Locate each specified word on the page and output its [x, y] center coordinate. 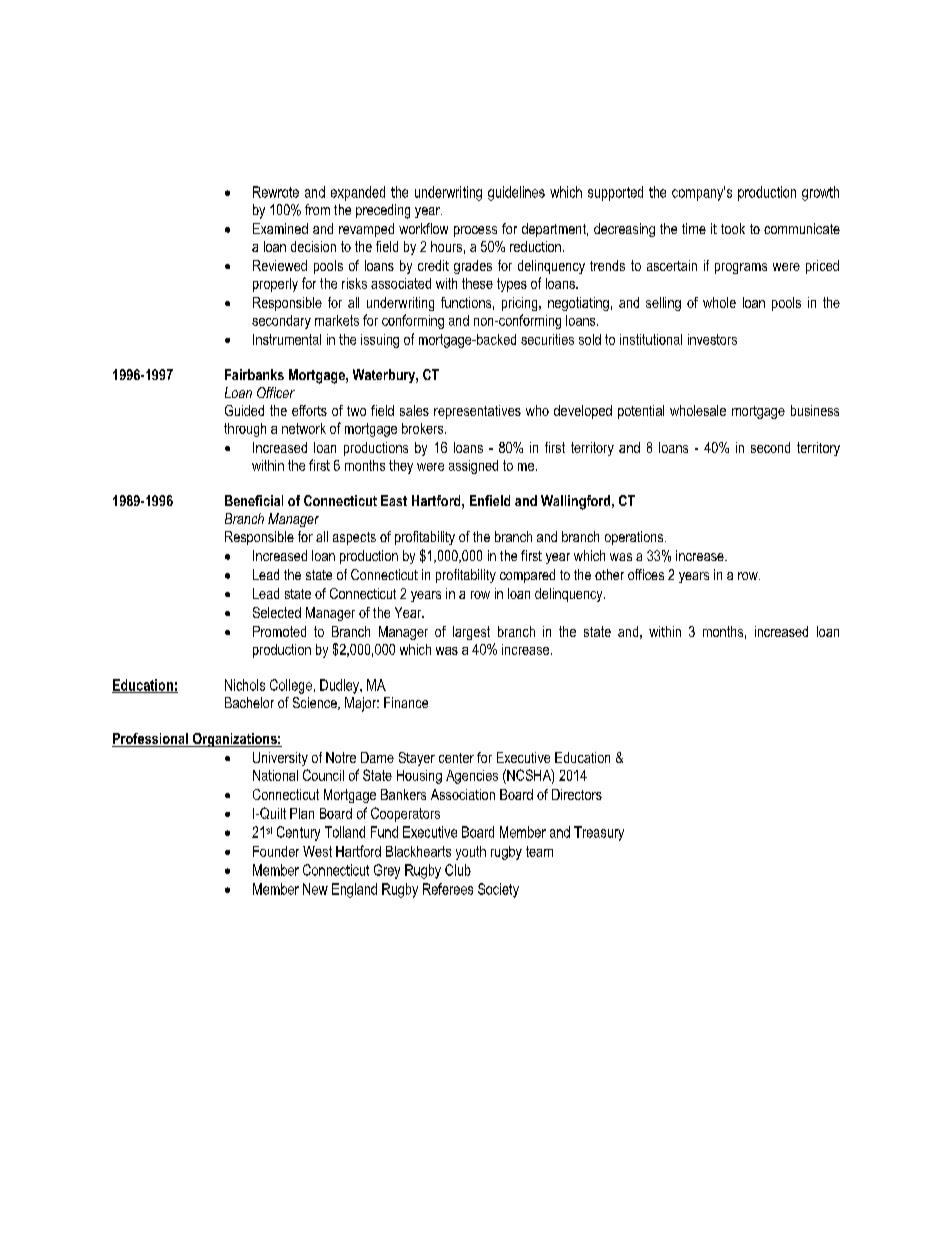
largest [471, 633]
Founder [276, 851]
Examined [280, 228]
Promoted [279, 631]
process [475, 231]
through [245, 430]
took [733, 228]
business [815, 410]
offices [646, 574]
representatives [477, 412]
